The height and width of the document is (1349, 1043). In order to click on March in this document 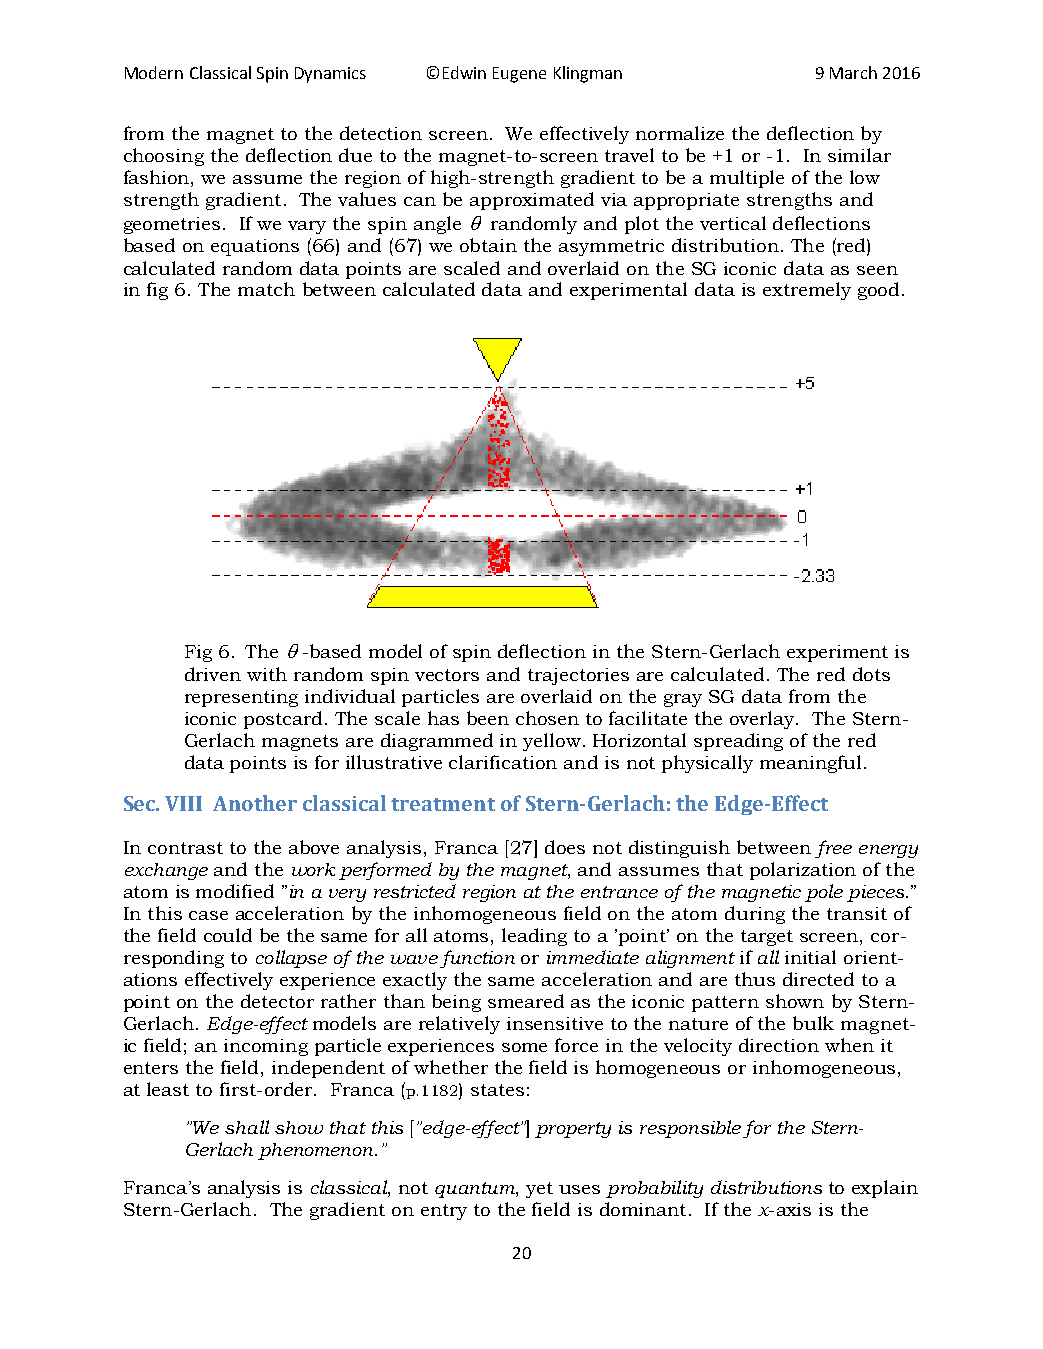, I will do `click(853, 72)`.
